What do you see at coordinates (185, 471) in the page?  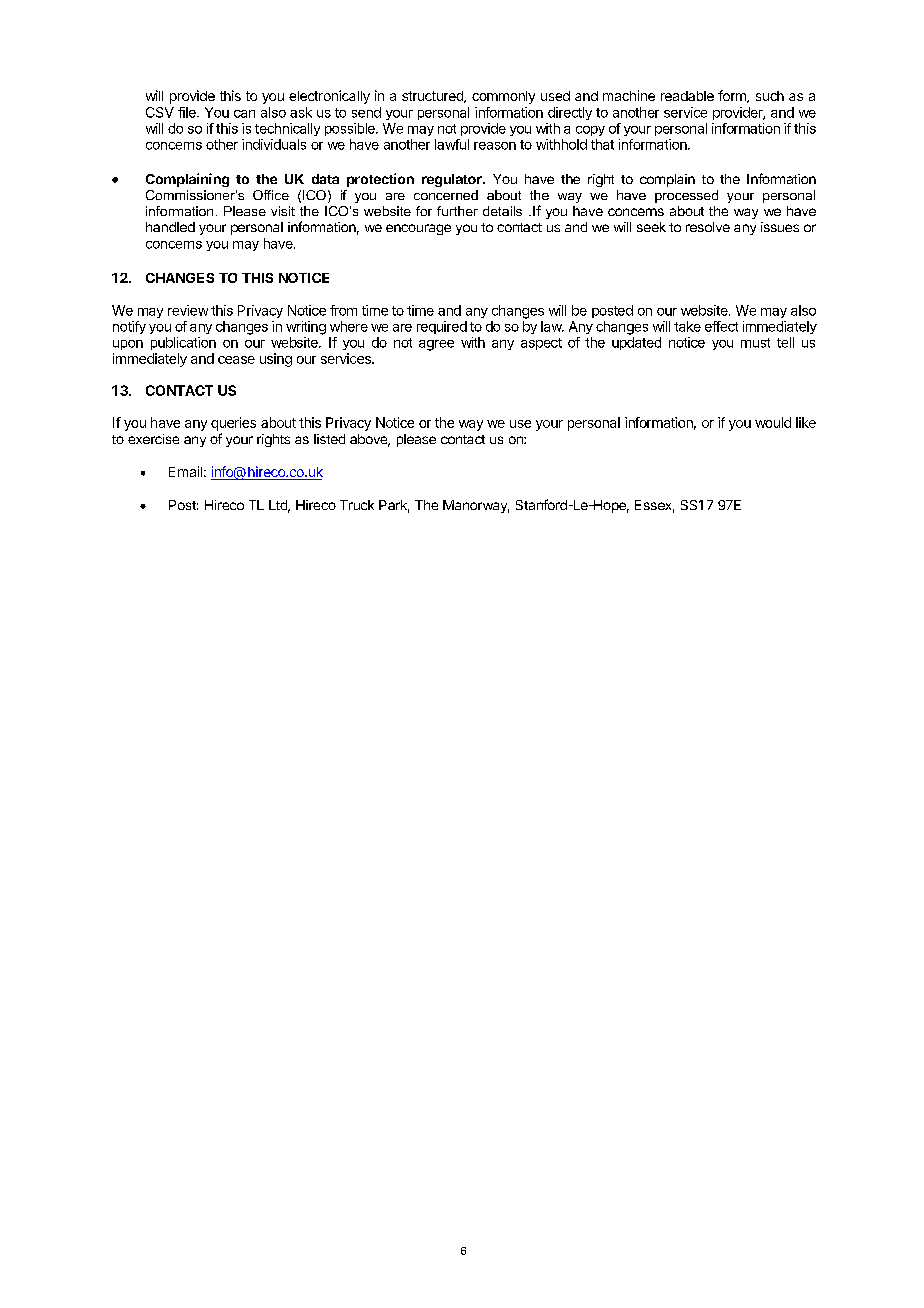 I see `Email` at bounding box center [185, 471].
